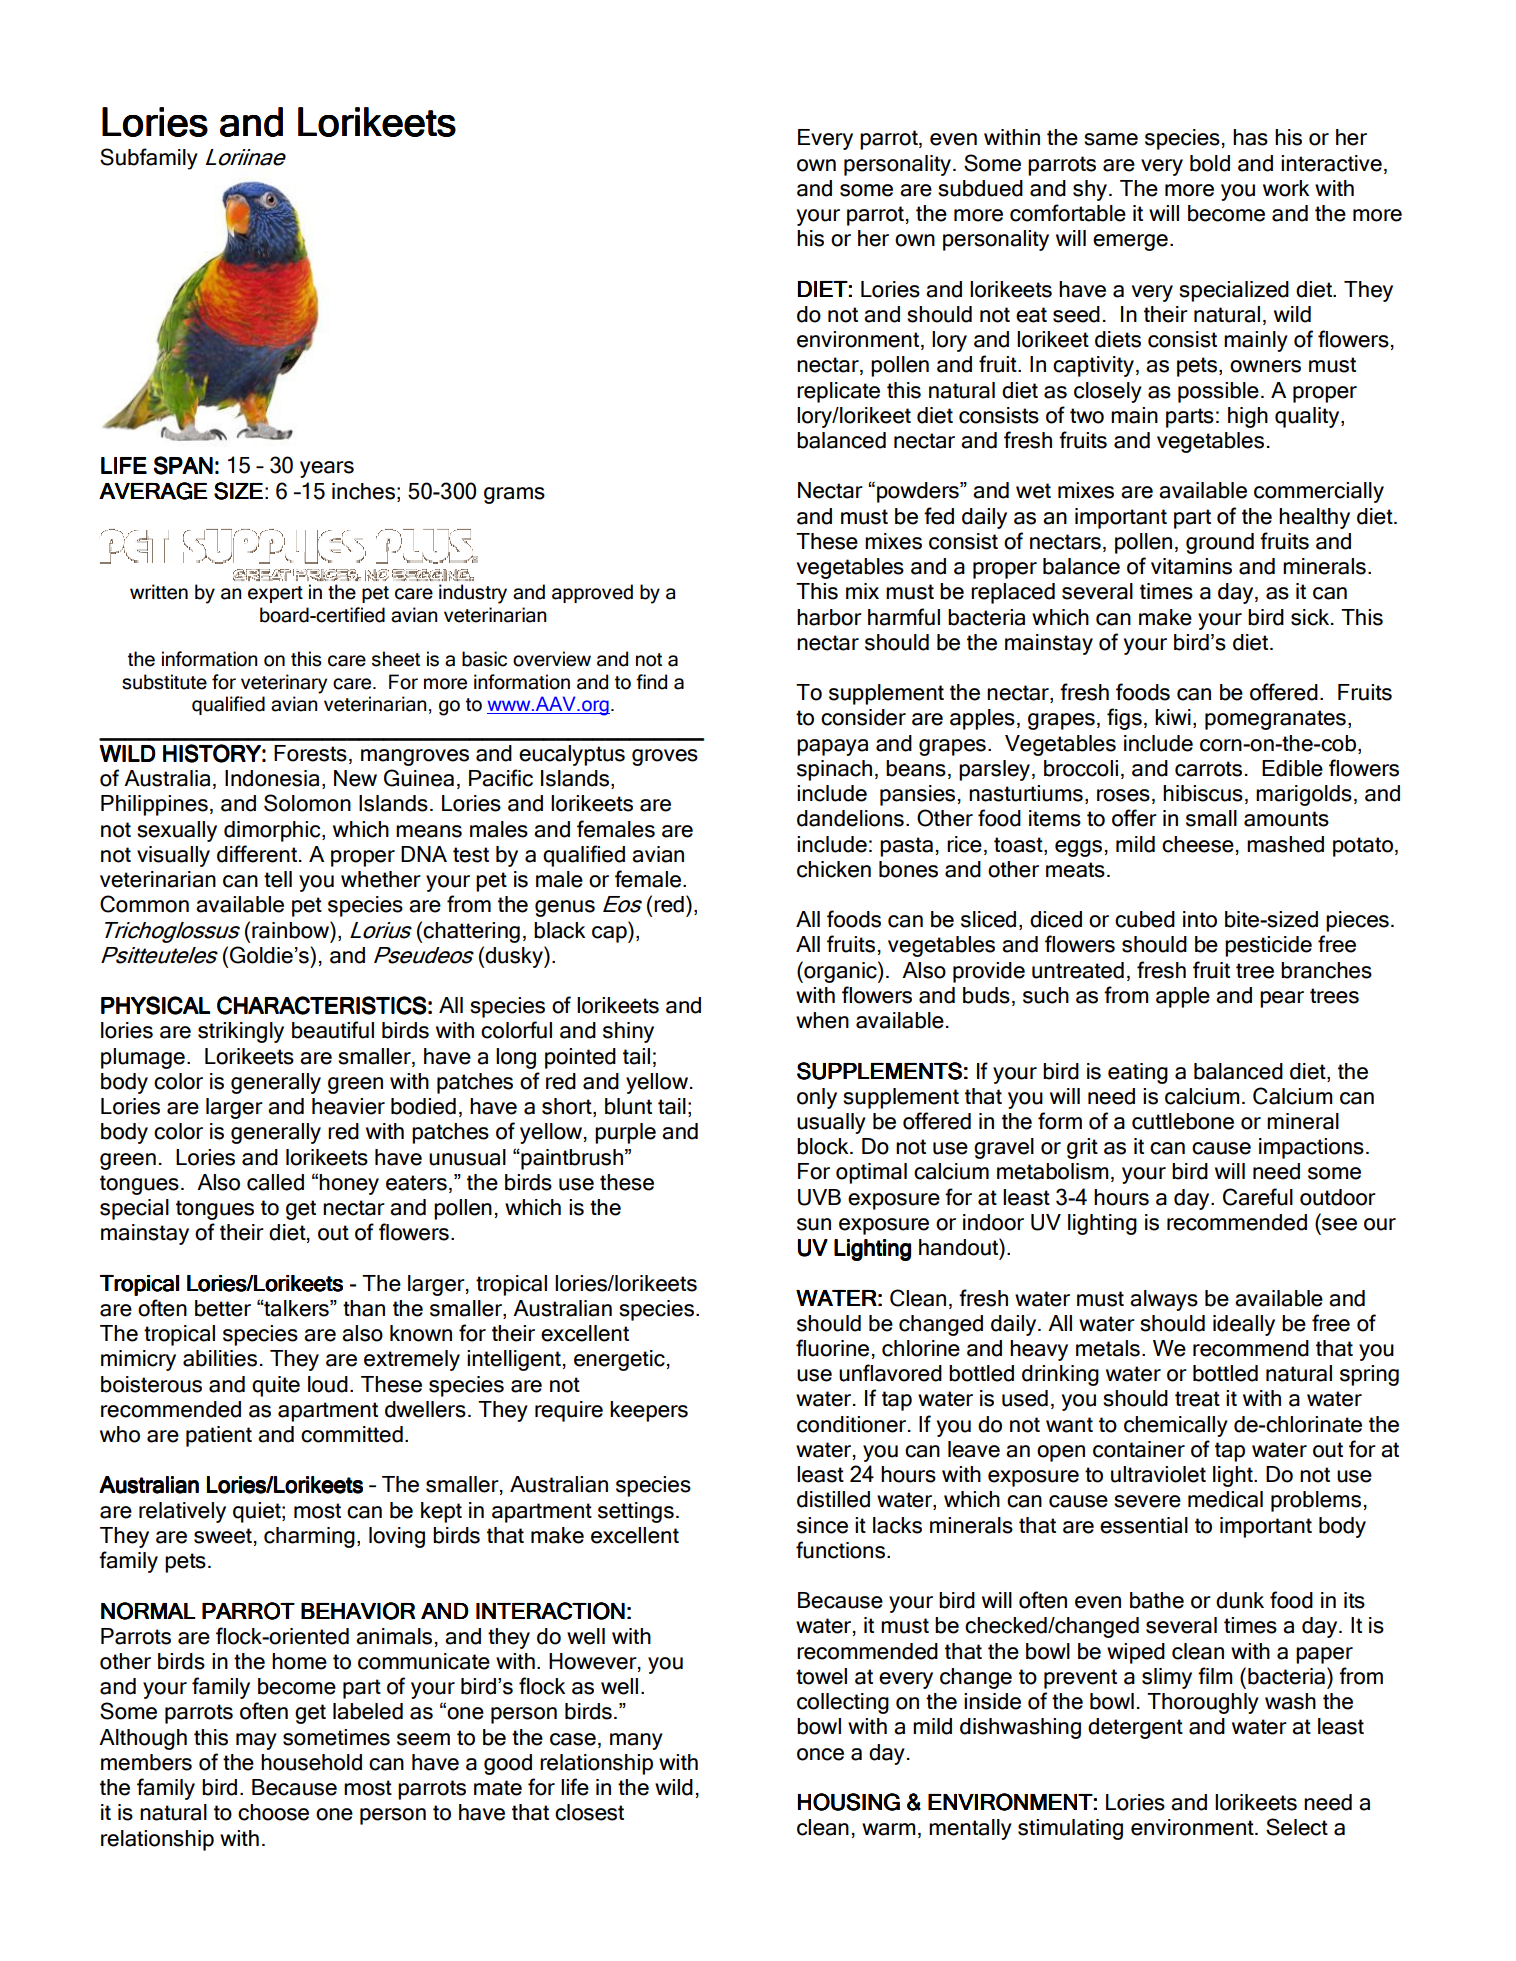 This screenshot has height=1961, width=1516. What do you see at coordinates (284, 684) in the screenshot?
I see `veterinary` at bounding box center [284, 684].
